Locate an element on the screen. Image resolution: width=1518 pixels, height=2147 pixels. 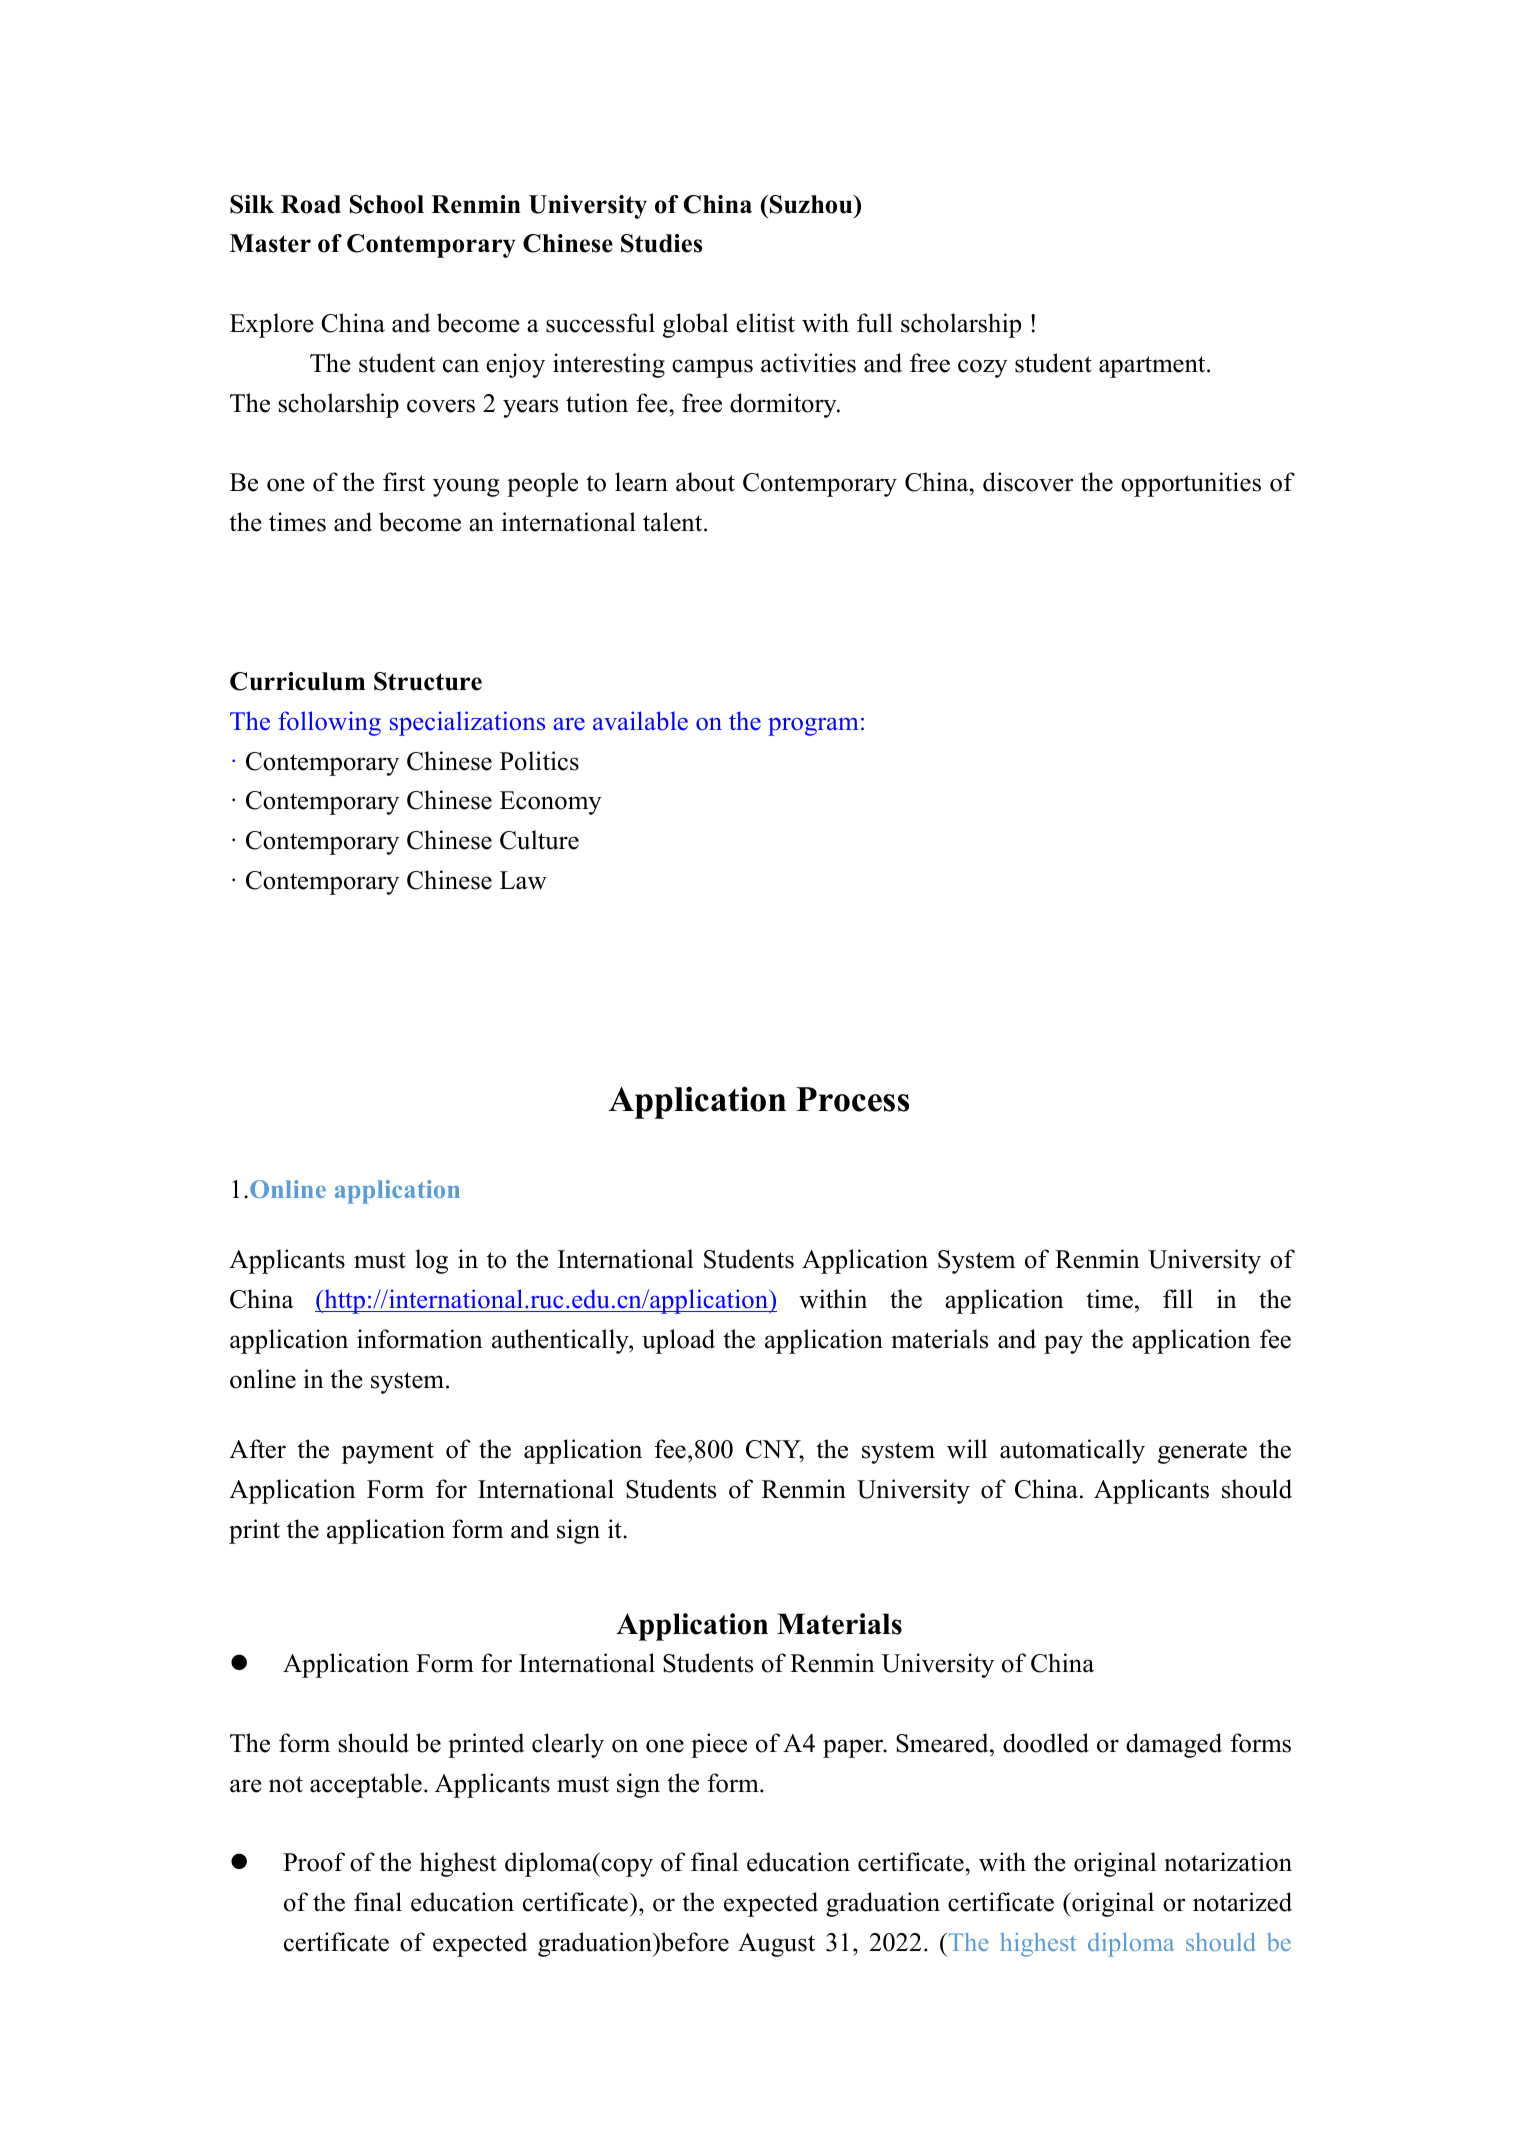
program is located at coordinates (813, 727).
